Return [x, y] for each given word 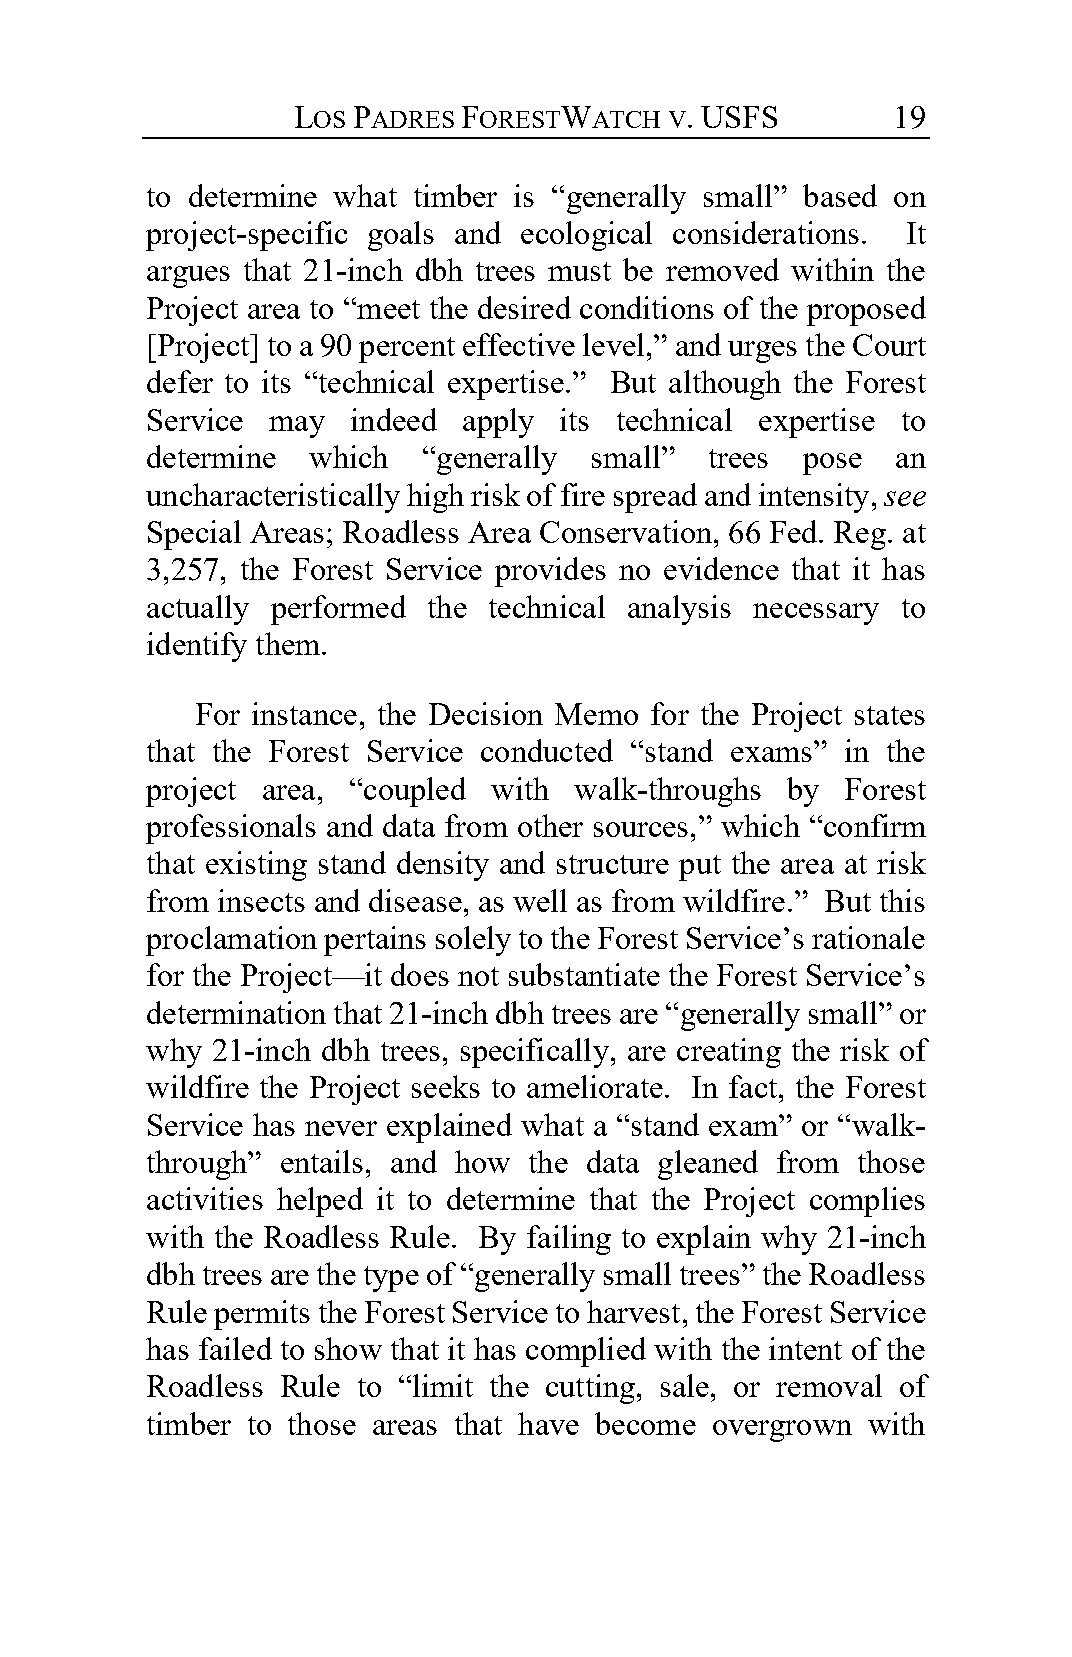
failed [235, 1348]
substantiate [584, 974]
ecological [586, 236]
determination [236, 1012]
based [840, 195]
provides [550, 572]
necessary [816, 614]
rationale [868, 937]
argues [188, 277]
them [289, 643]
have [548, 1423]
